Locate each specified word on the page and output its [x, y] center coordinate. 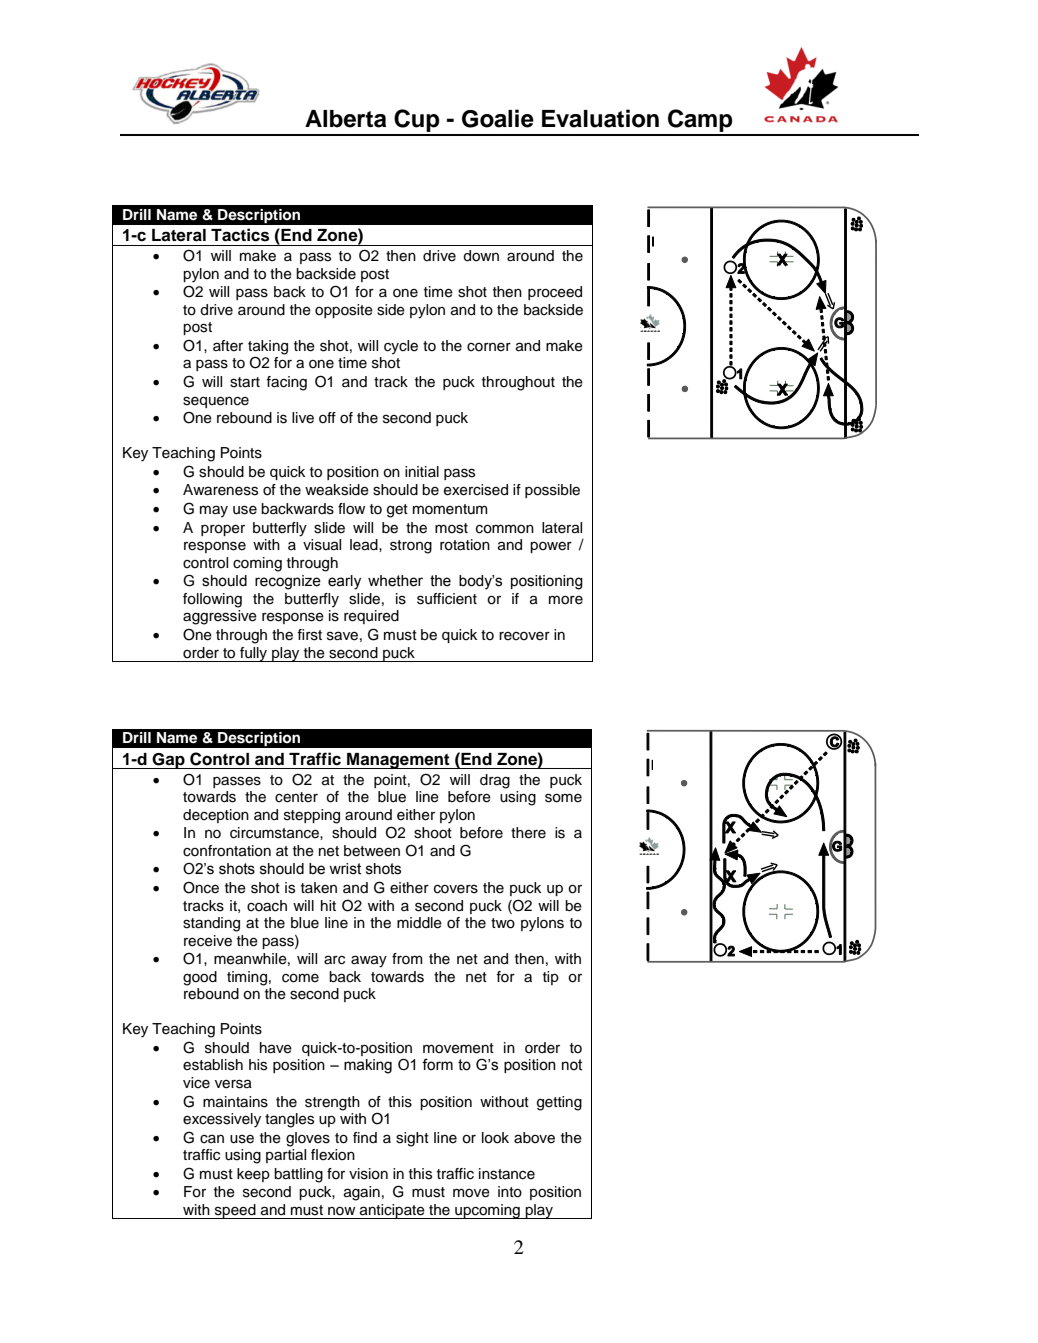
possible [552, 491]
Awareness [220, 490]
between [372, 851]
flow [351, 509]
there [528, 833]
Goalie [498, 118]
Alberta [345, 119]
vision [368, 1174]
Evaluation [600, 118]
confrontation [227, 851]
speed [235, 1211]
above [534, 1138]
